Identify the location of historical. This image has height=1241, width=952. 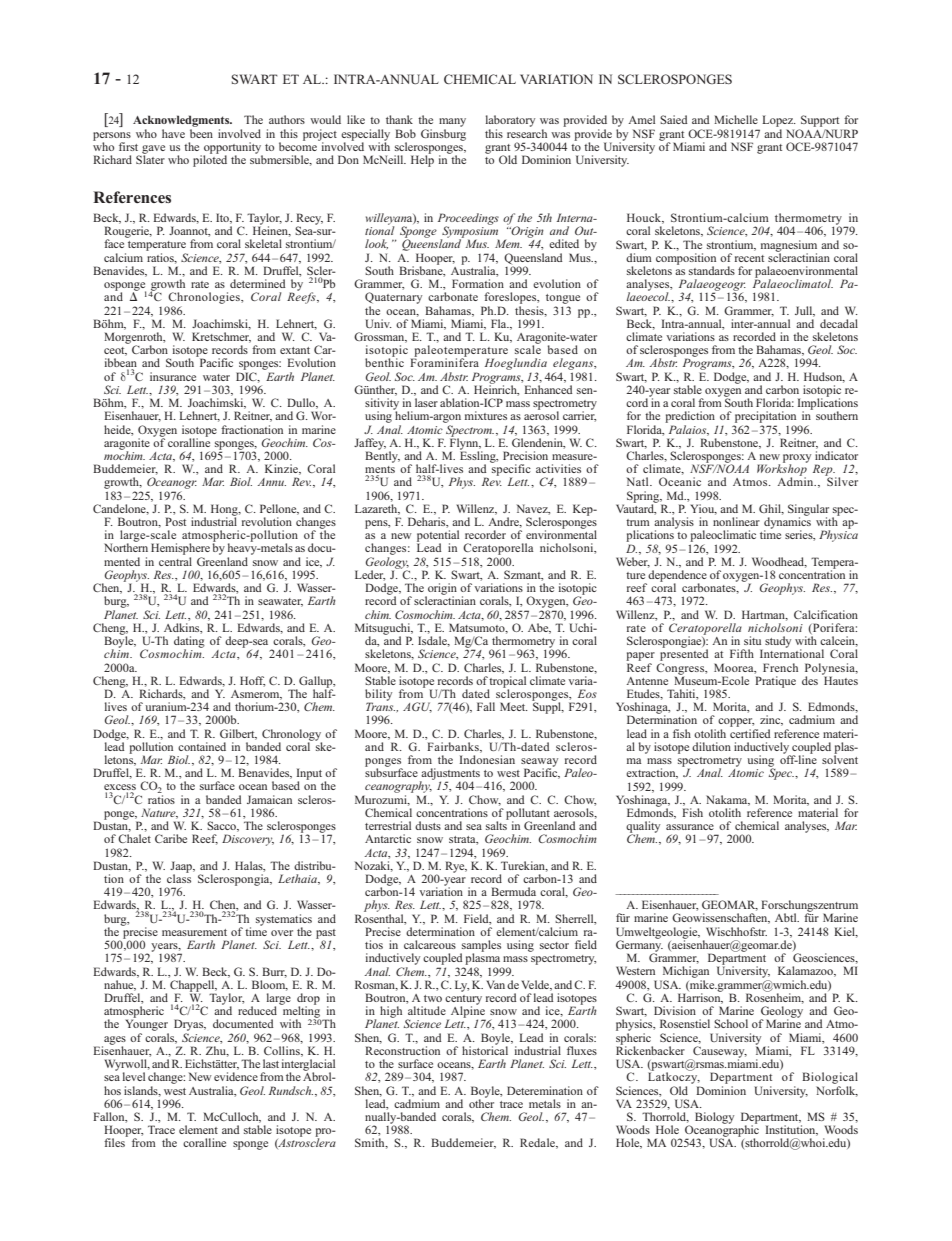
(485, 1049).
